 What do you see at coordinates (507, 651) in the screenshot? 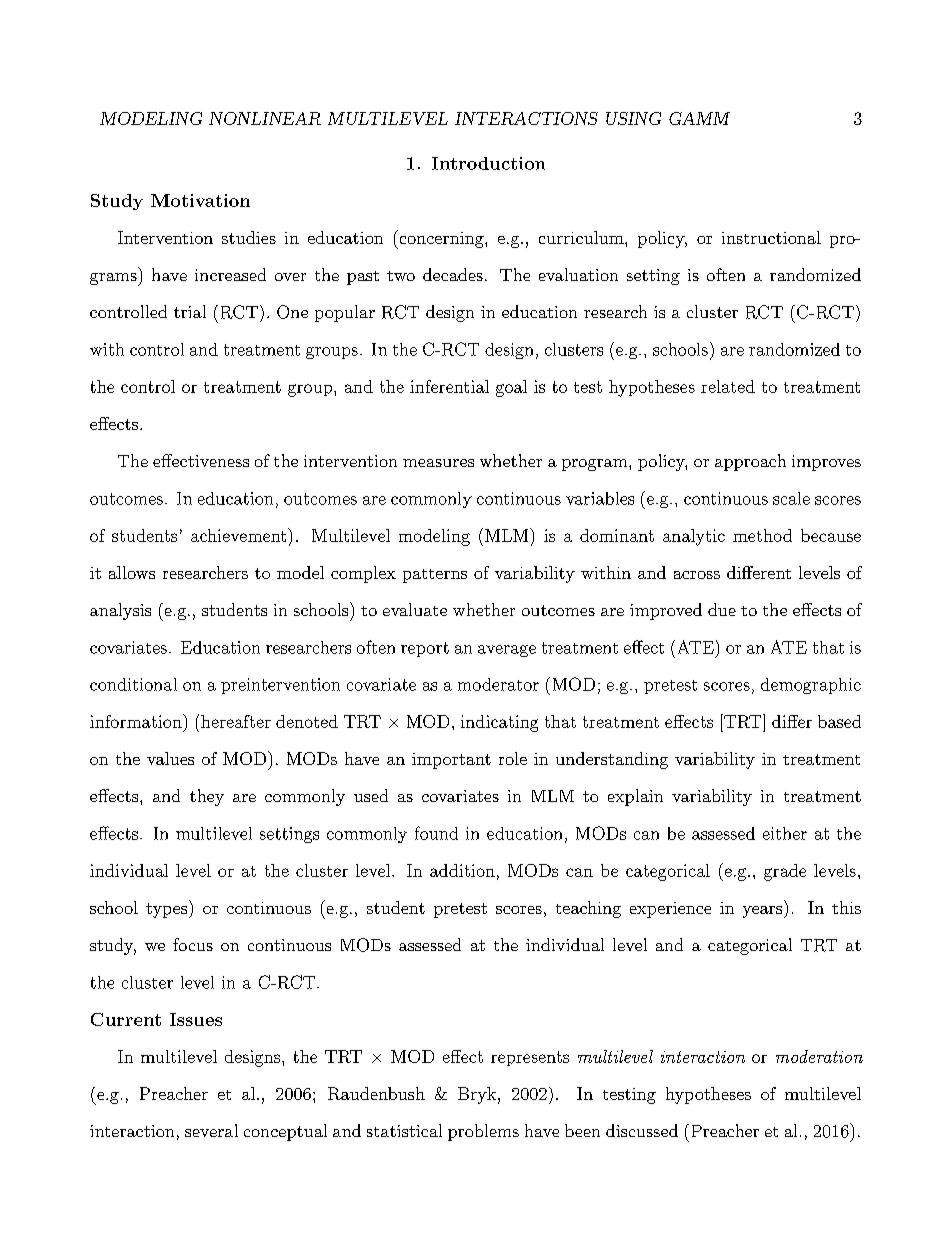
I see `average` at bounding box center [507, 651].
